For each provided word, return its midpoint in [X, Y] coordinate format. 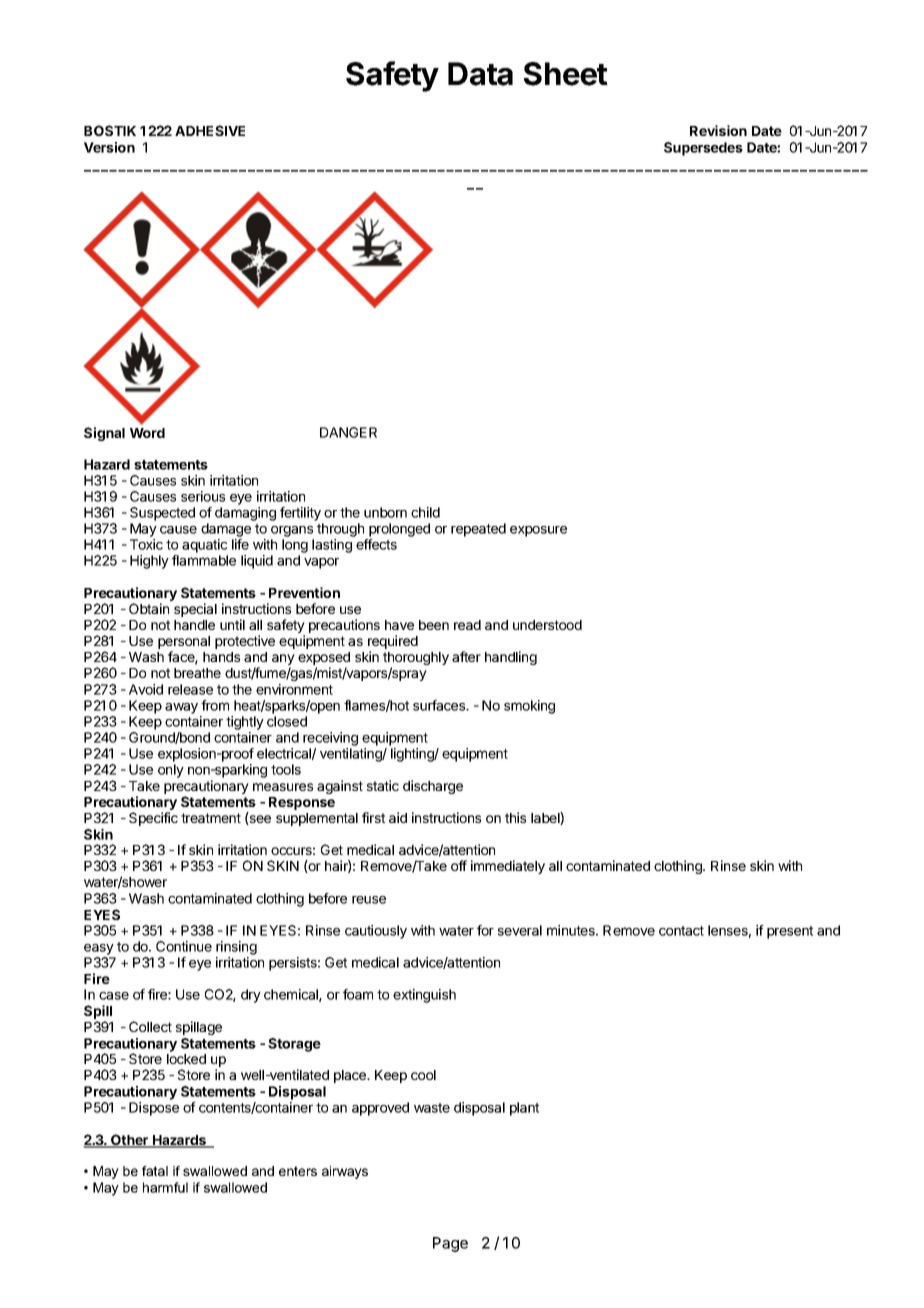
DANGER [348, 432]
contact [681, 931]
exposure [538, 531]
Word [147, 433]
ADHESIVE [210, 130]
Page [450, 1244]
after [466, 656]
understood [547, 625]
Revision [718, 130]
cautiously [376, 932]
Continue [184, 946]
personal [184, 644]
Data [480, 74]
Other [129, 1141]
